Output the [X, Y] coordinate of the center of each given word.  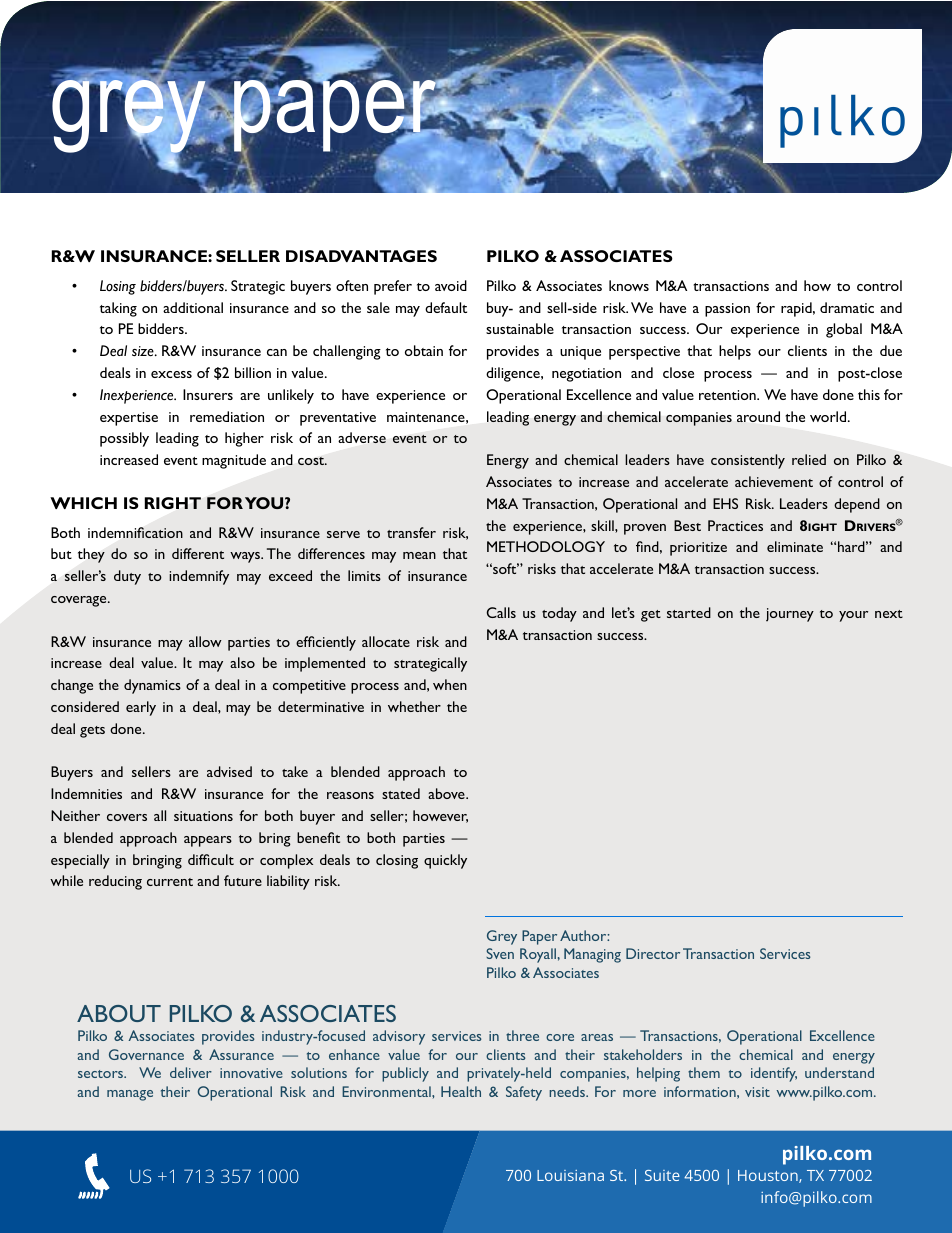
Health [461, 1091]
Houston [769, 1176]
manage [130, 1095]
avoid [451, 285]
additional [193, 307]
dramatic [847, 307]
